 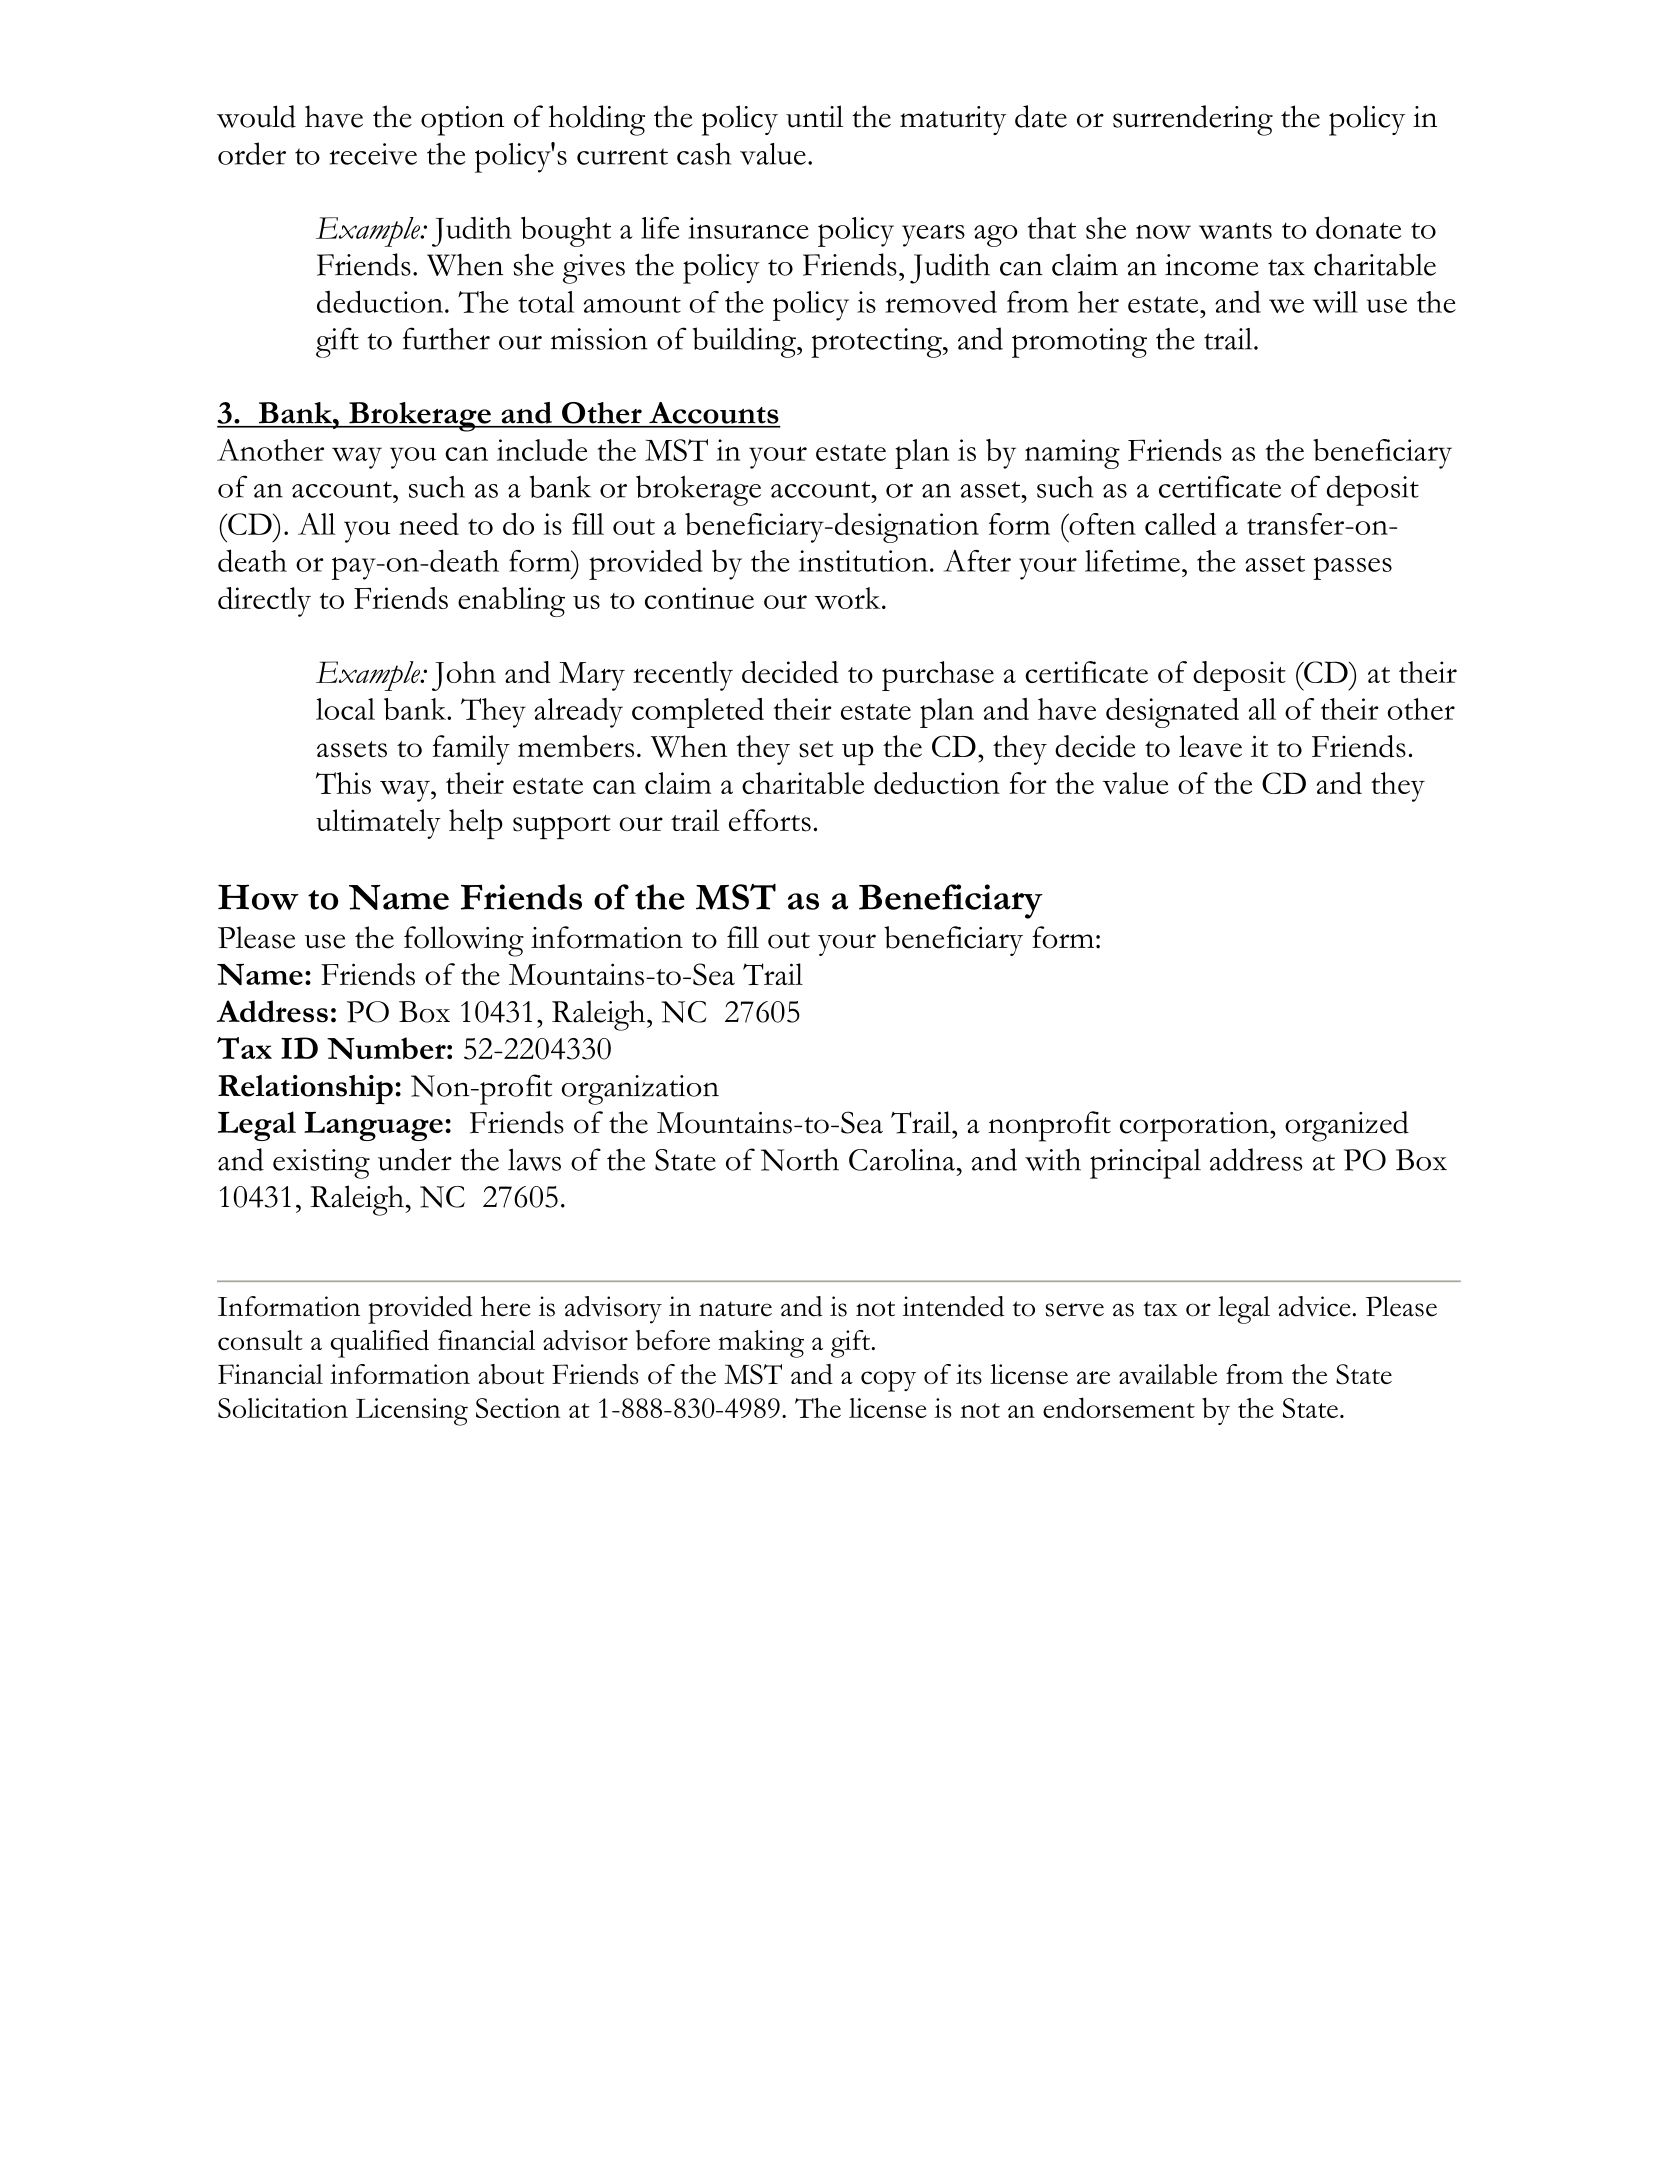 What do you see at coordinates (380, 1344) in the document?
I see `qualified` at bounding box center [380, 1344].
